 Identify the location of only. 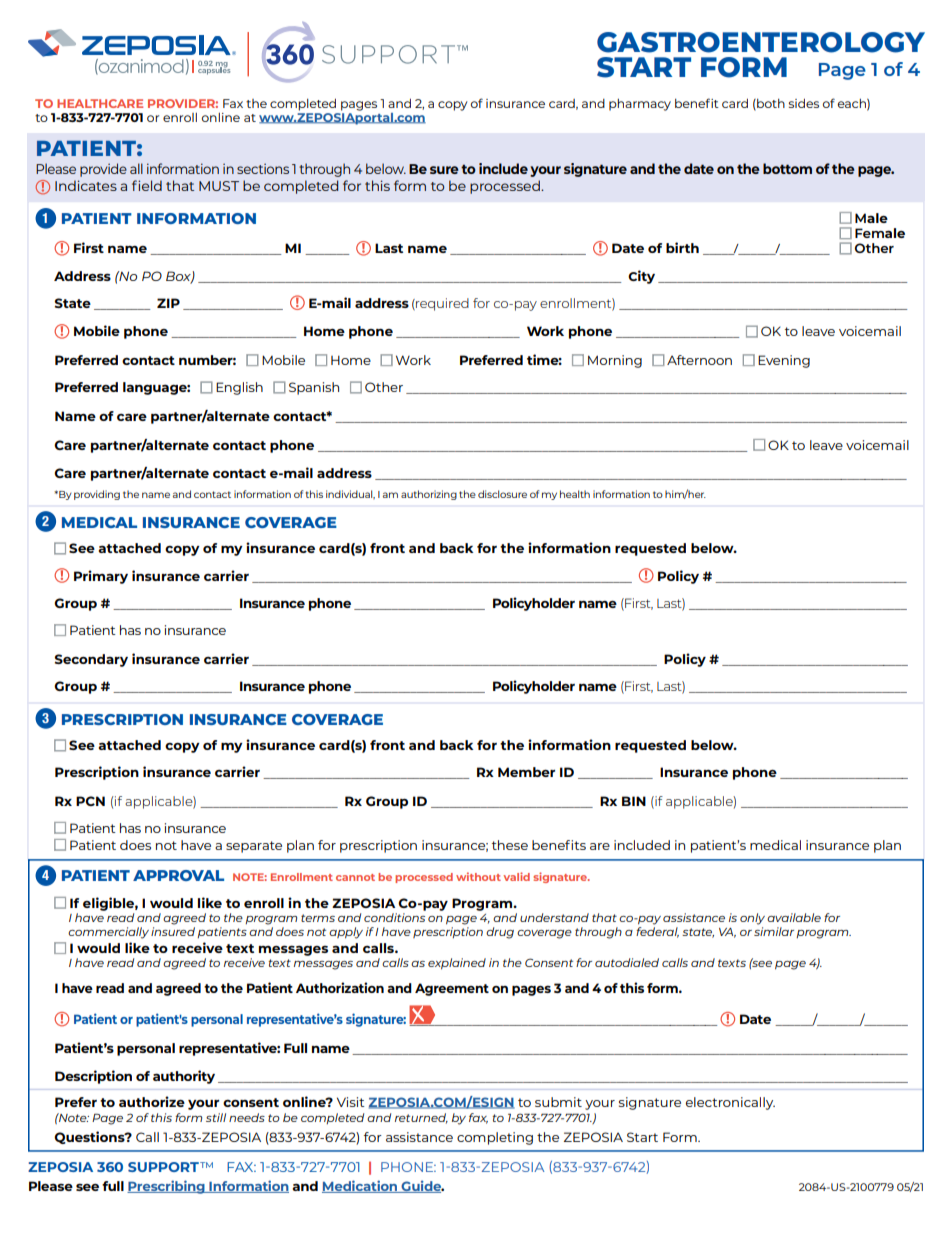
(752, 919).
